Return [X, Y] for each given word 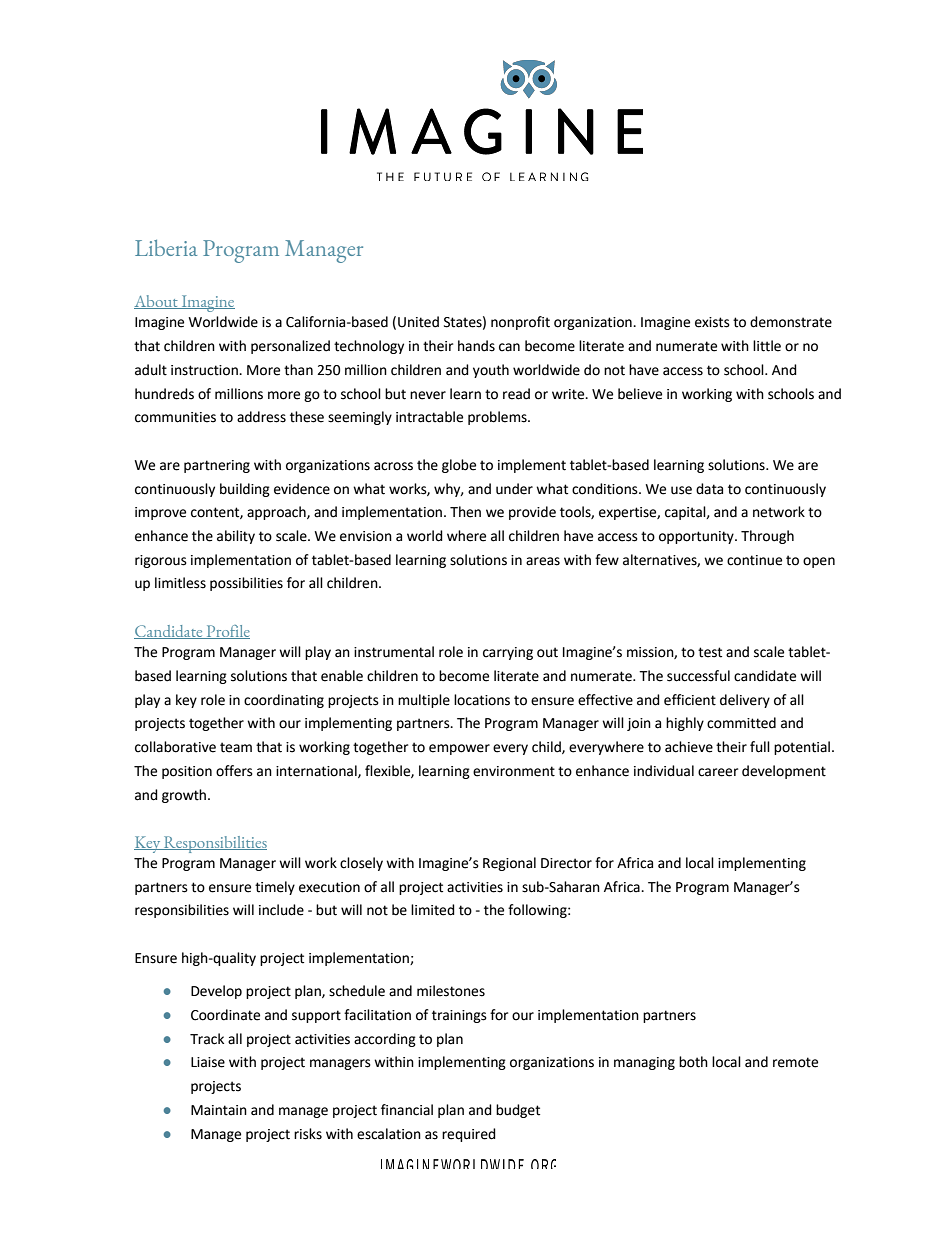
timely [275, 888]
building [245, 490]
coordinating [284, 701]
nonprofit [520, 323]
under [514, 489]
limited [433, 910]
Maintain [219, 1110]
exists [712, 322]
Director [566, 863]
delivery [745, 701]
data [709, 489]
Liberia [166, 248]
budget [518, 1111]
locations [482, 700]
